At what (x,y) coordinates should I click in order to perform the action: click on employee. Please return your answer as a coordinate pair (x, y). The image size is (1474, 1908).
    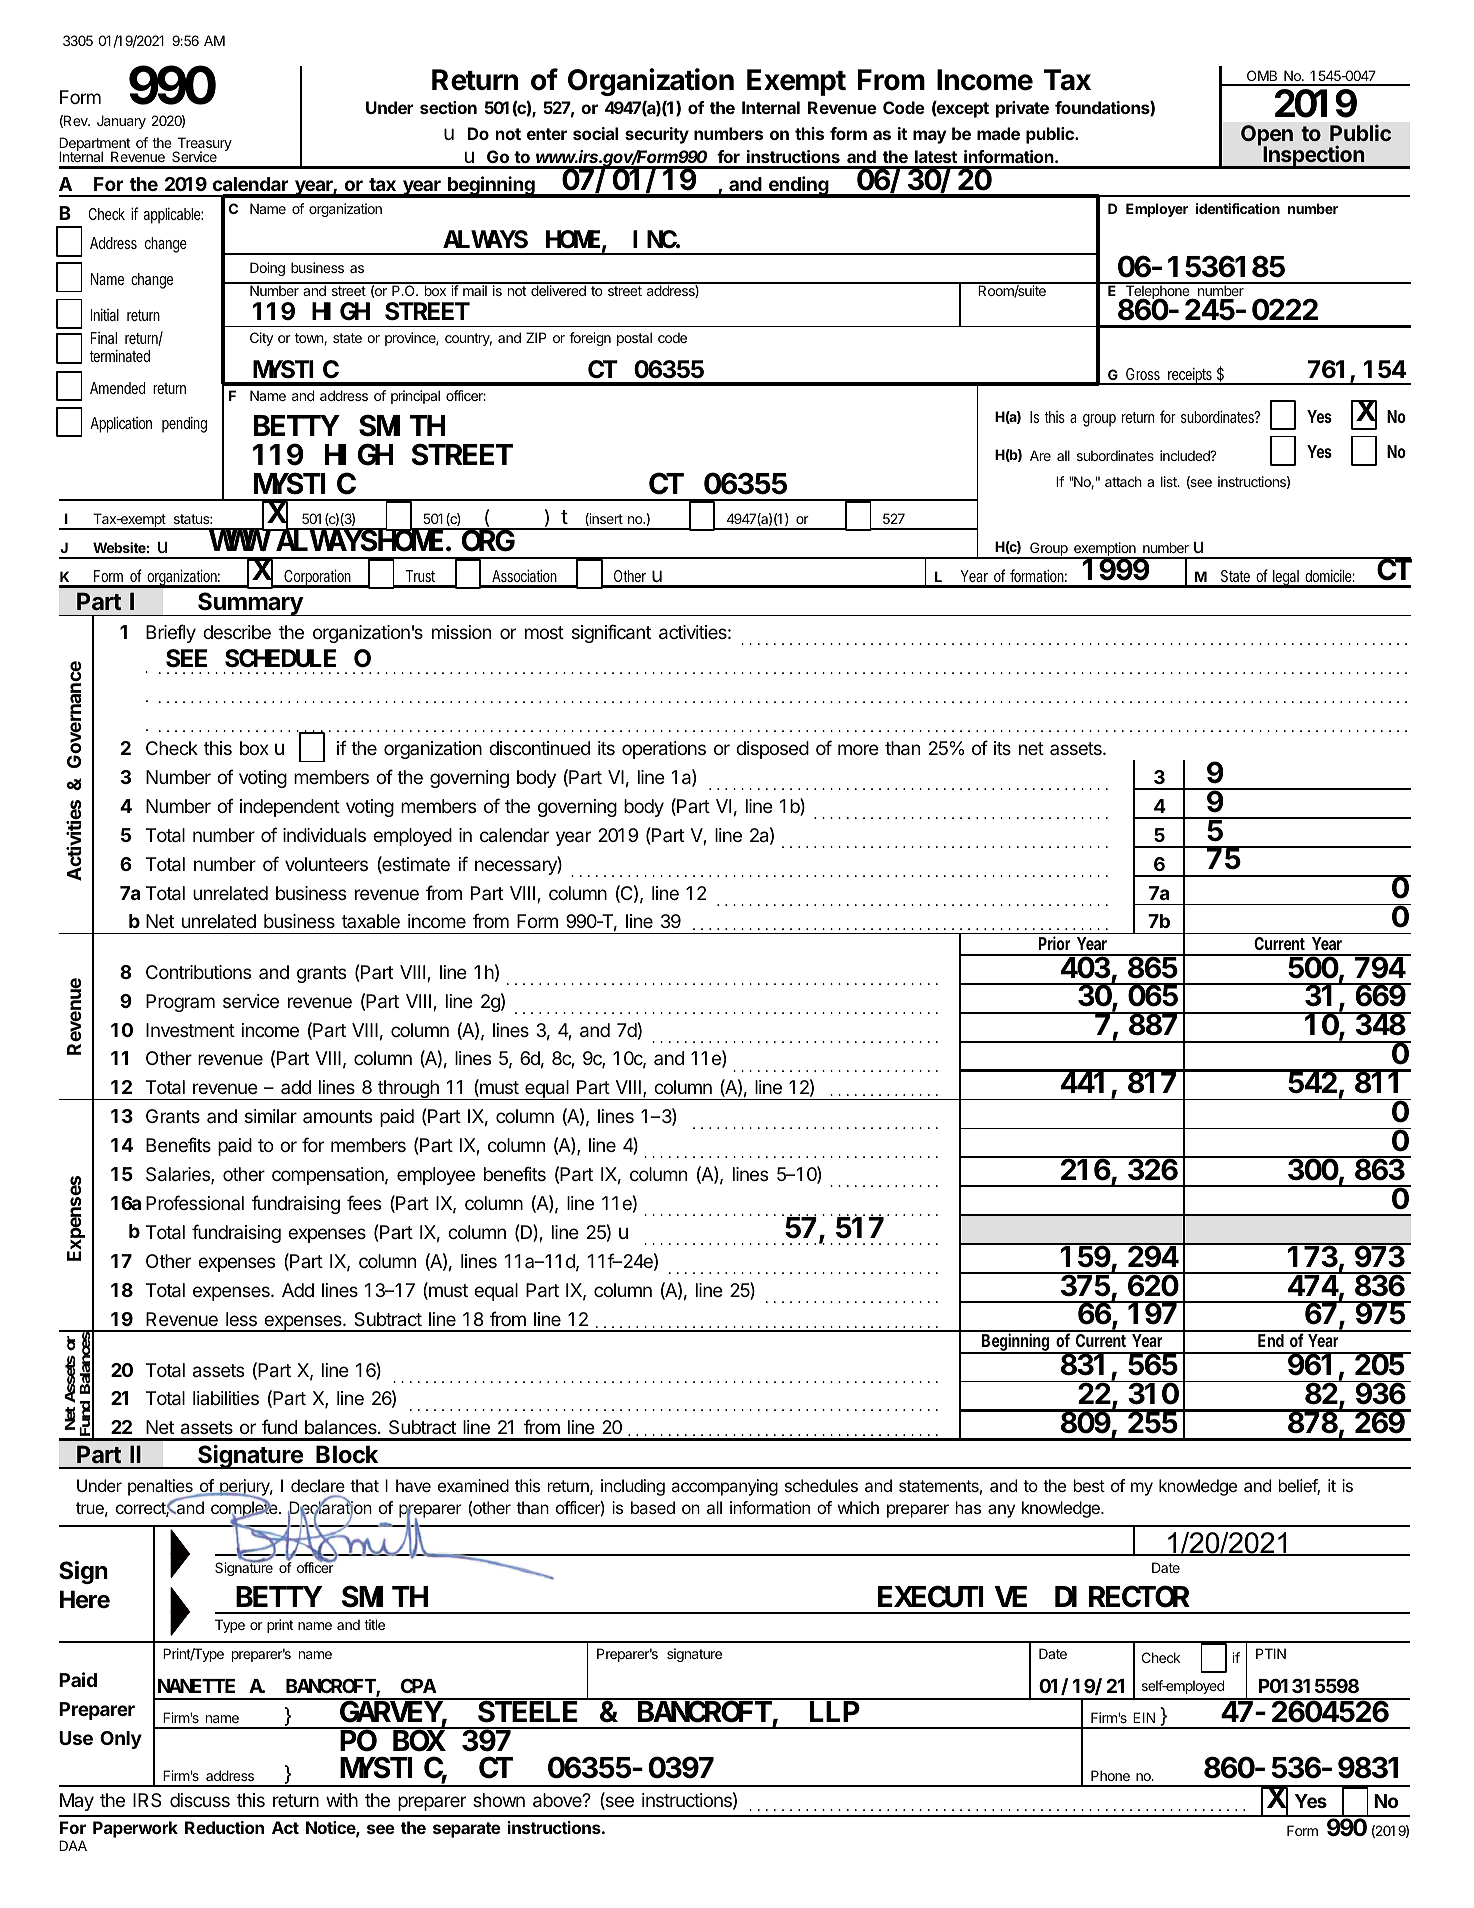
    Looking at the image, I should click on (436, 1176).
